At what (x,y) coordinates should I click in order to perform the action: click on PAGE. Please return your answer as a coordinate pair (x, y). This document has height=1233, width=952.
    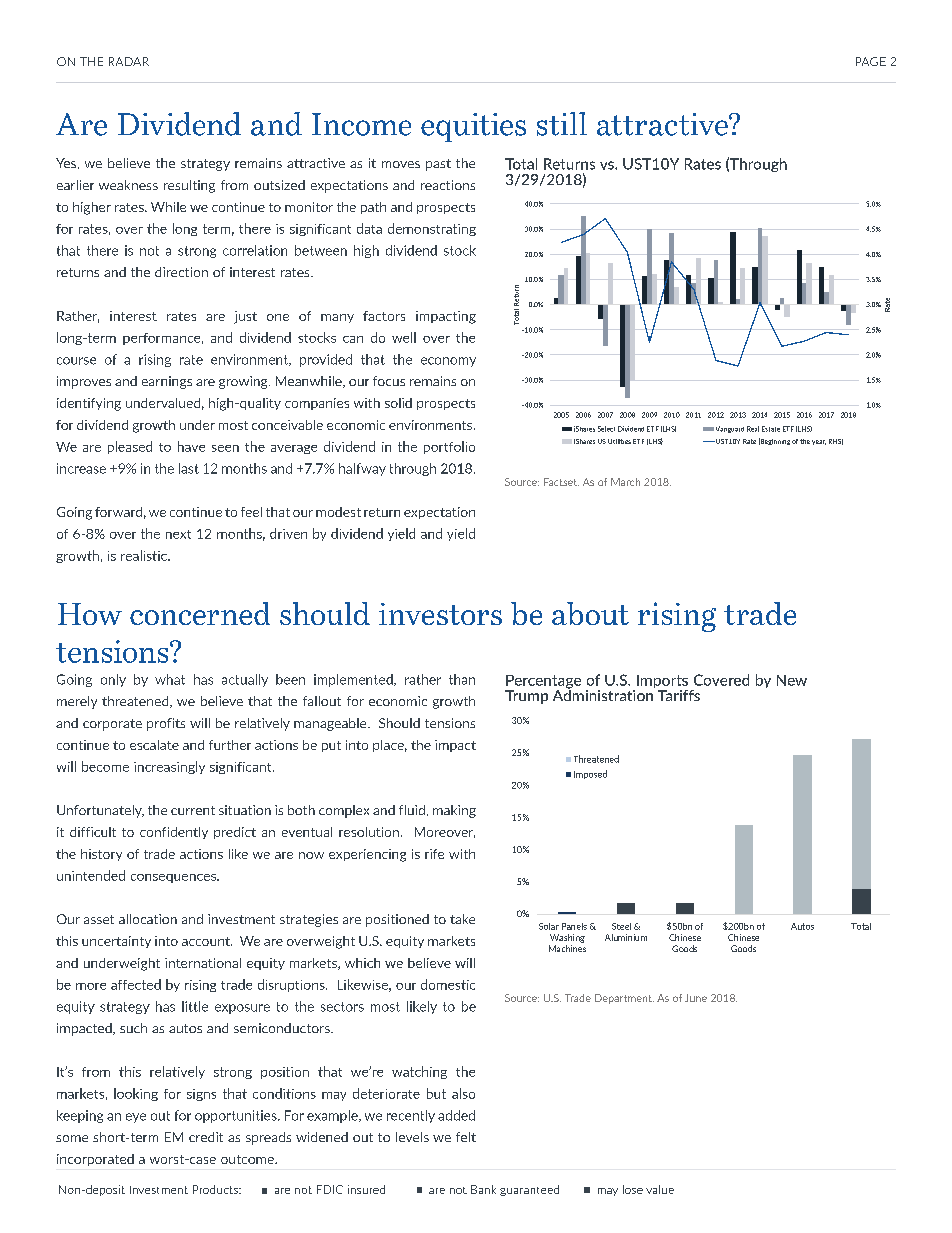
    Looking at the image, I should click on (871, 61).
